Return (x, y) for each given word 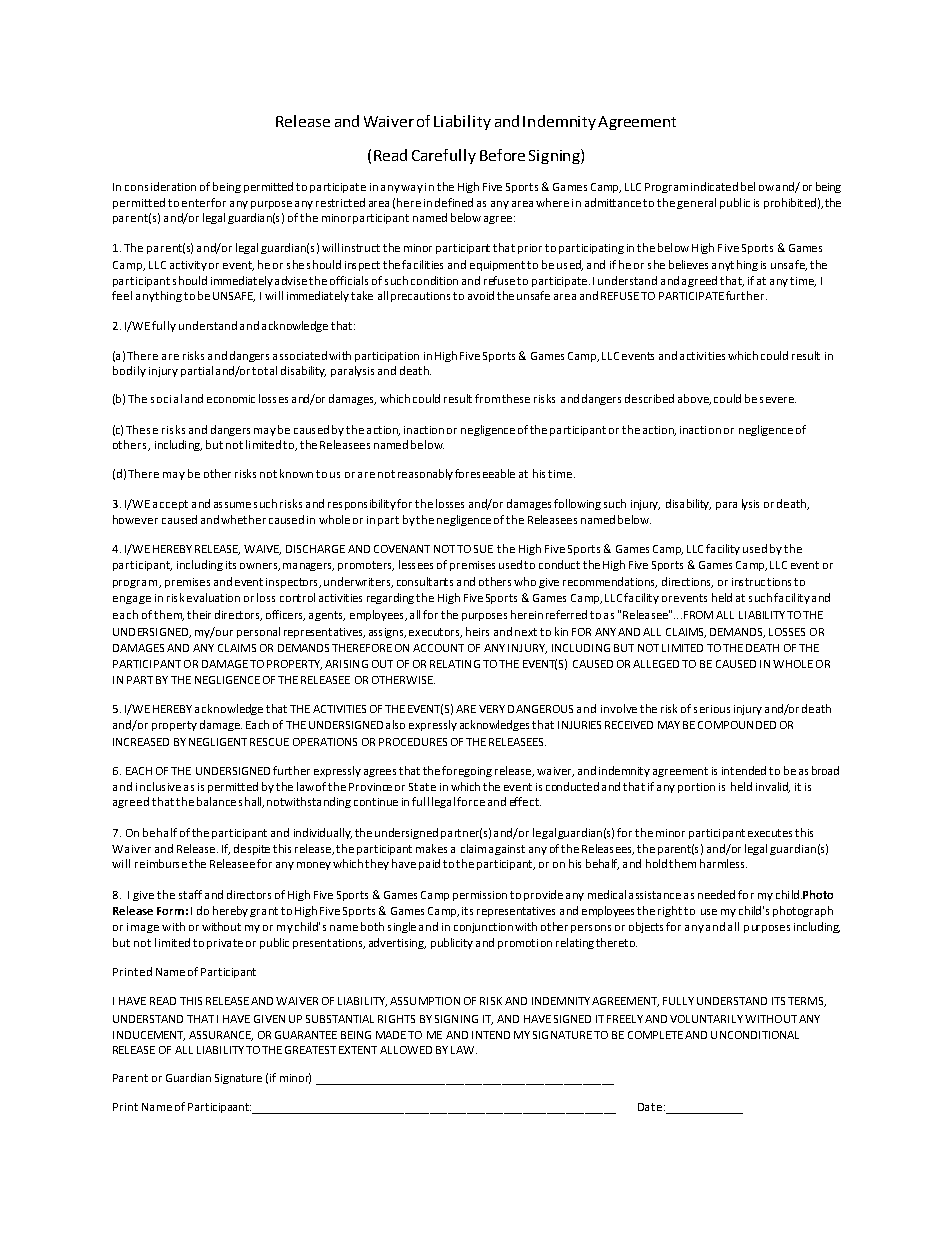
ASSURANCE (221, 1036)
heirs (477, 631)
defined (454, 202)
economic (231, 399)
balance (216, 801)
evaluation (213, 597)
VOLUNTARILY (706, 1019)
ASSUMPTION (425, 1001)
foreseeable (485, 473)
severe (778, 400)
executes (770, 833)
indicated (714, 186)
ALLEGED (656, 664)
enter (197, 203)
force (471, 801)
